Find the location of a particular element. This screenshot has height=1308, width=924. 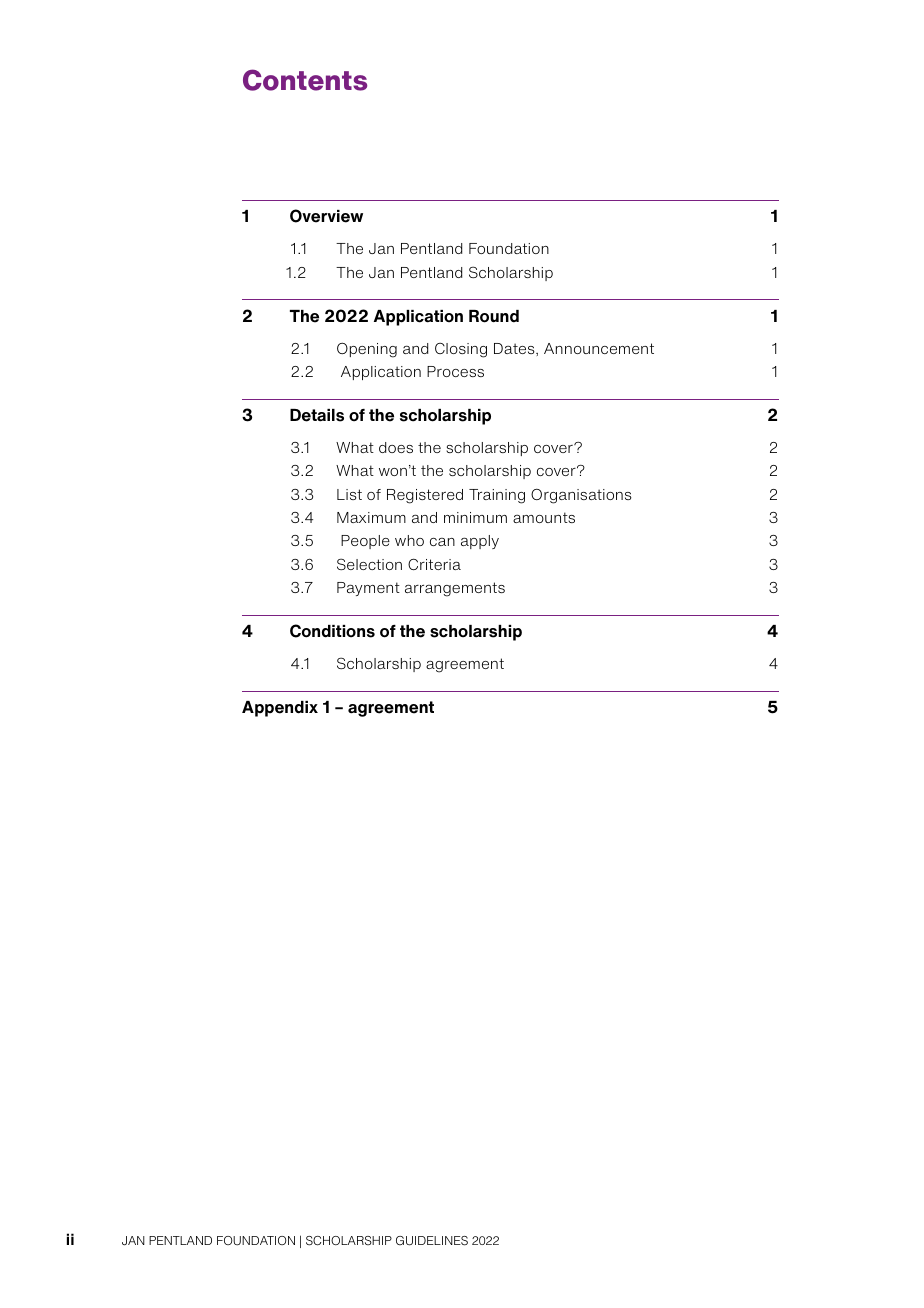

List is located at coordinates (349, 494).
